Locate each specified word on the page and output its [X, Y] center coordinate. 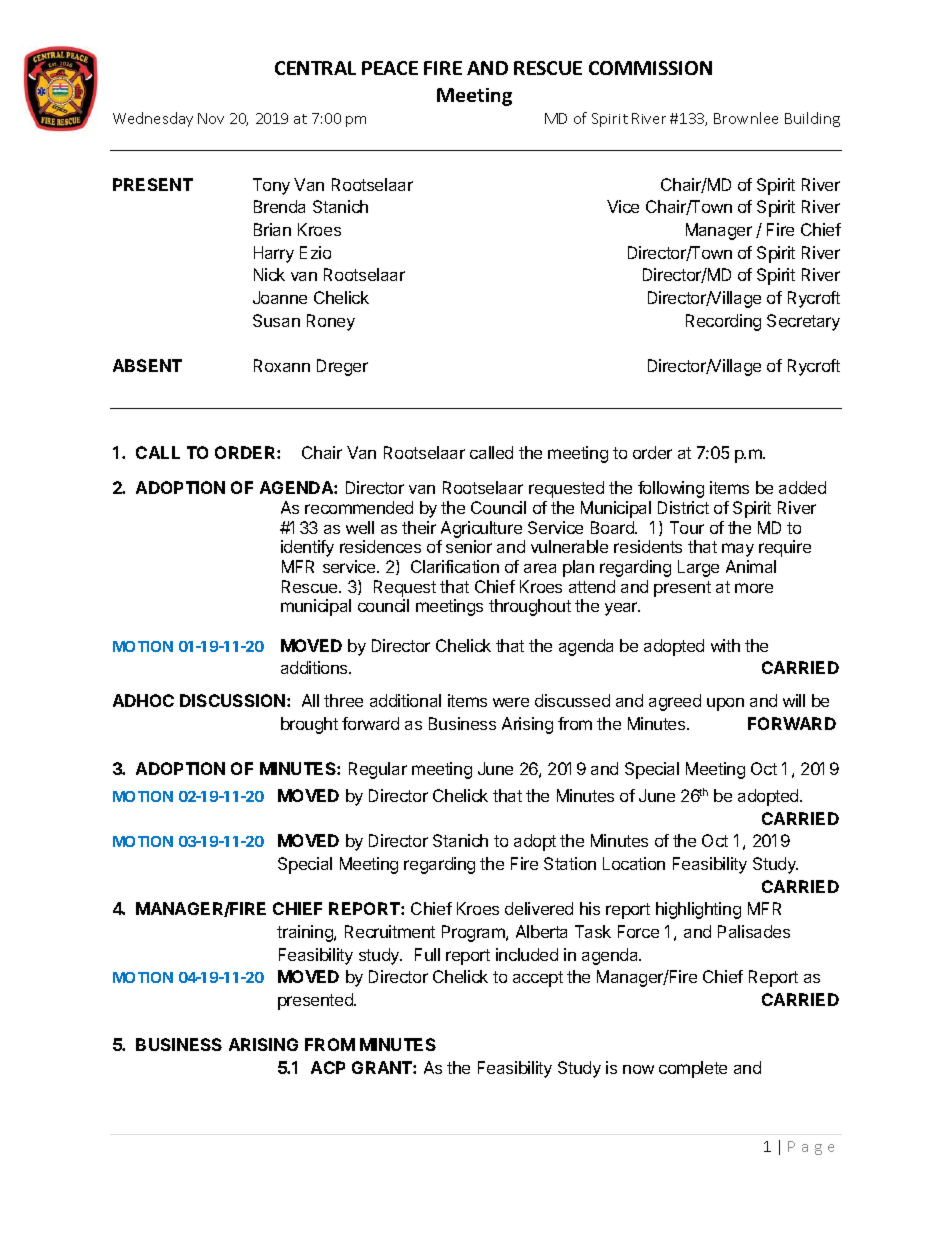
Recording [723, 322]
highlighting [698, 910]
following [671, 489]
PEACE [390, 68]
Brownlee [746, 118]
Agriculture [481, 529]
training [306, 933]
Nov [211, 118]
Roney [331, 322]
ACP [328, 1067]
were [511, 702]
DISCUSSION [232, 700]
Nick [269, 274]
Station [570, 863]
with [725, 645]
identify [307, 548]
